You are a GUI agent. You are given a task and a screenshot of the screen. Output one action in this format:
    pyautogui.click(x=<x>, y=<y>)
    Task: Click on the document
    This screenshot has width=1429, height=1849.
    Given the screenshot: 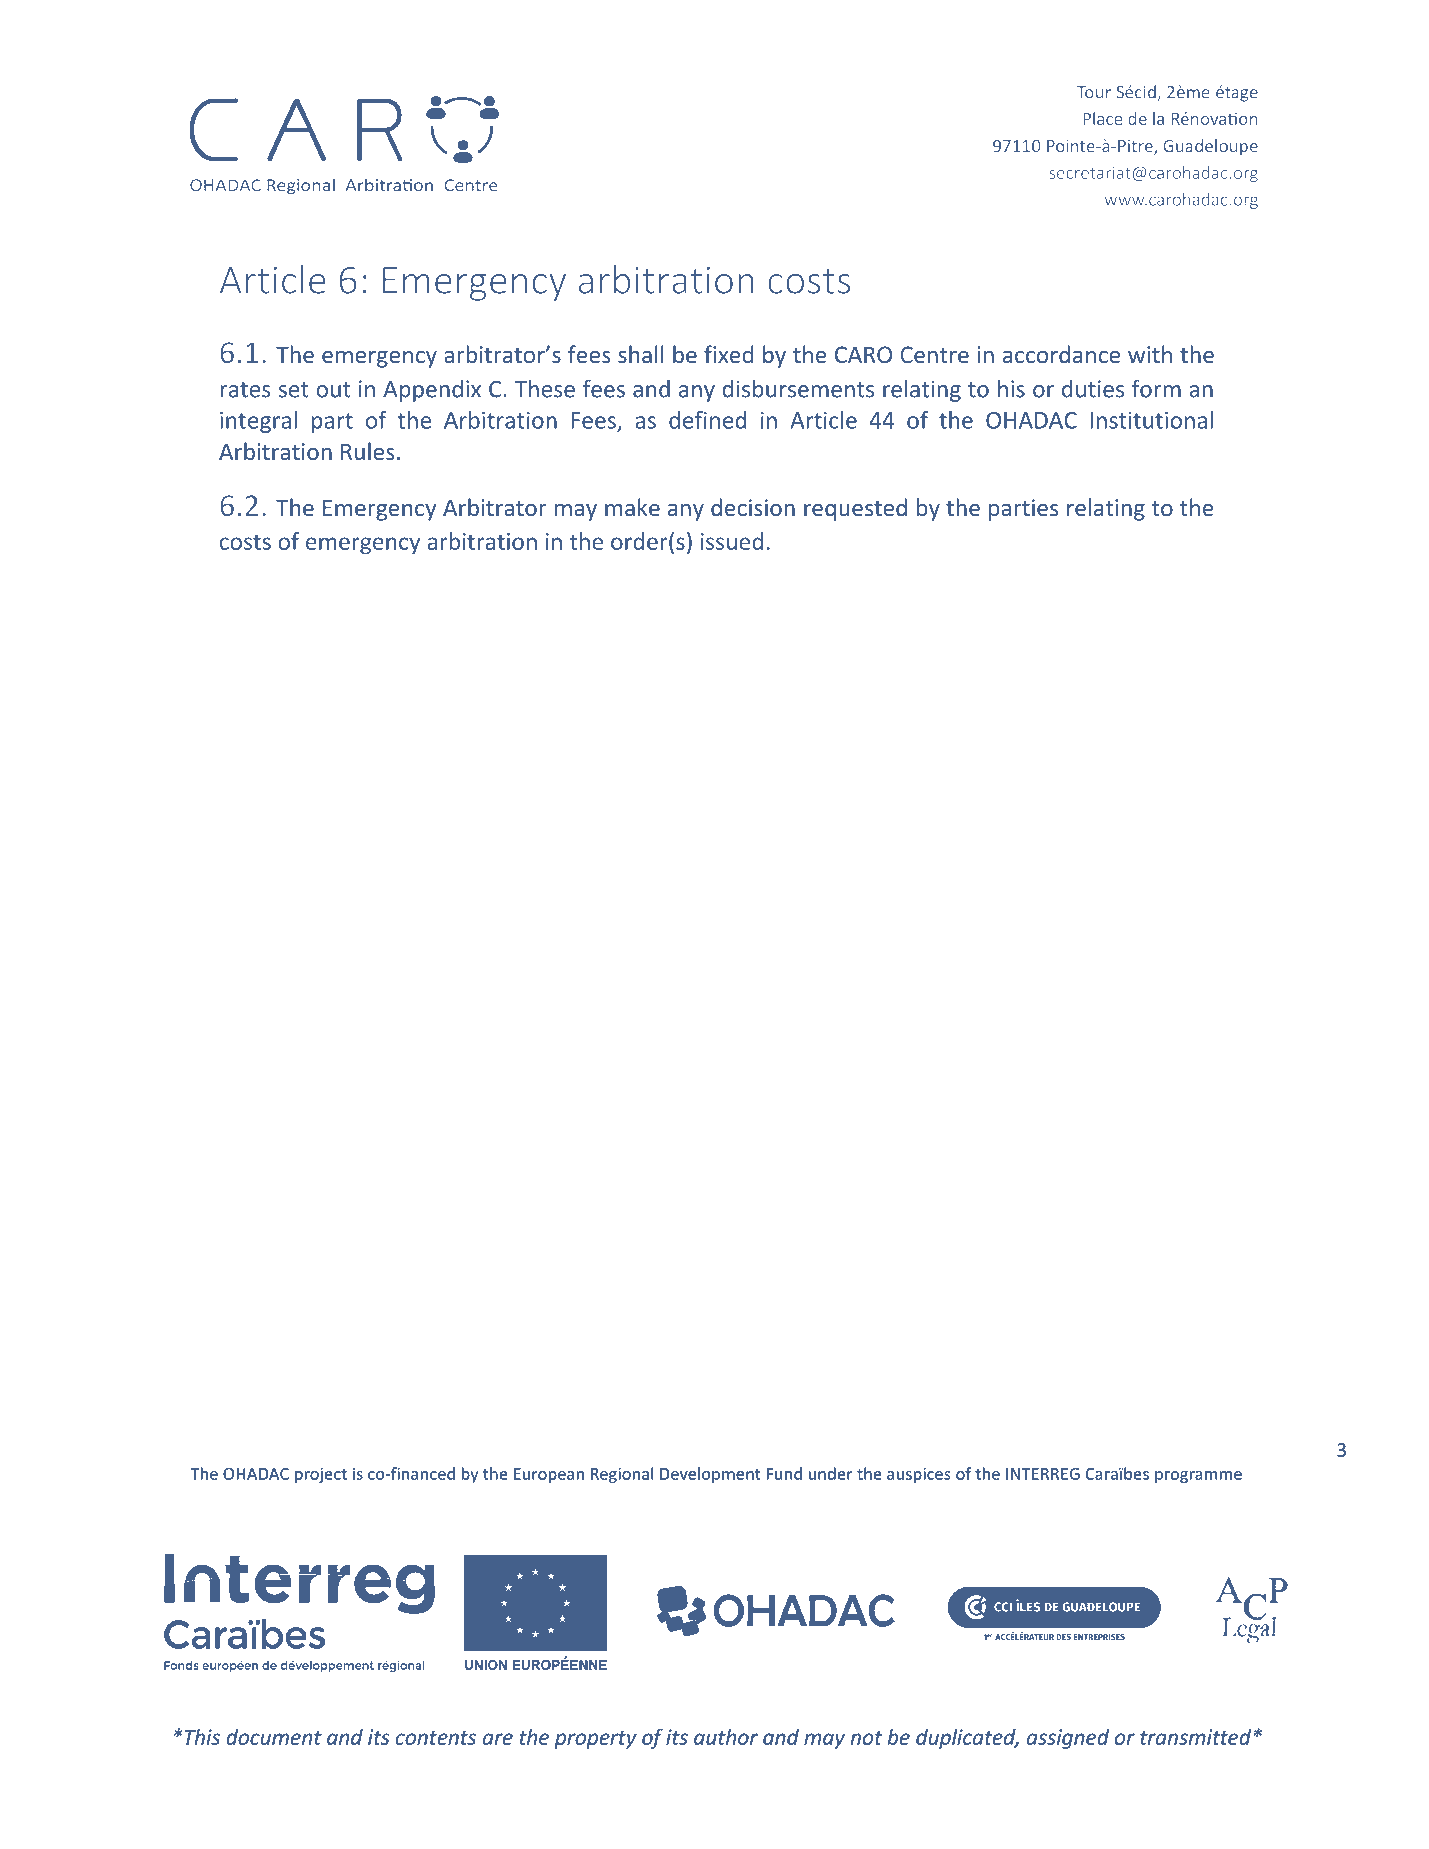 What is the action you would take?
    pyautogui.click(x=274, y=1737)
